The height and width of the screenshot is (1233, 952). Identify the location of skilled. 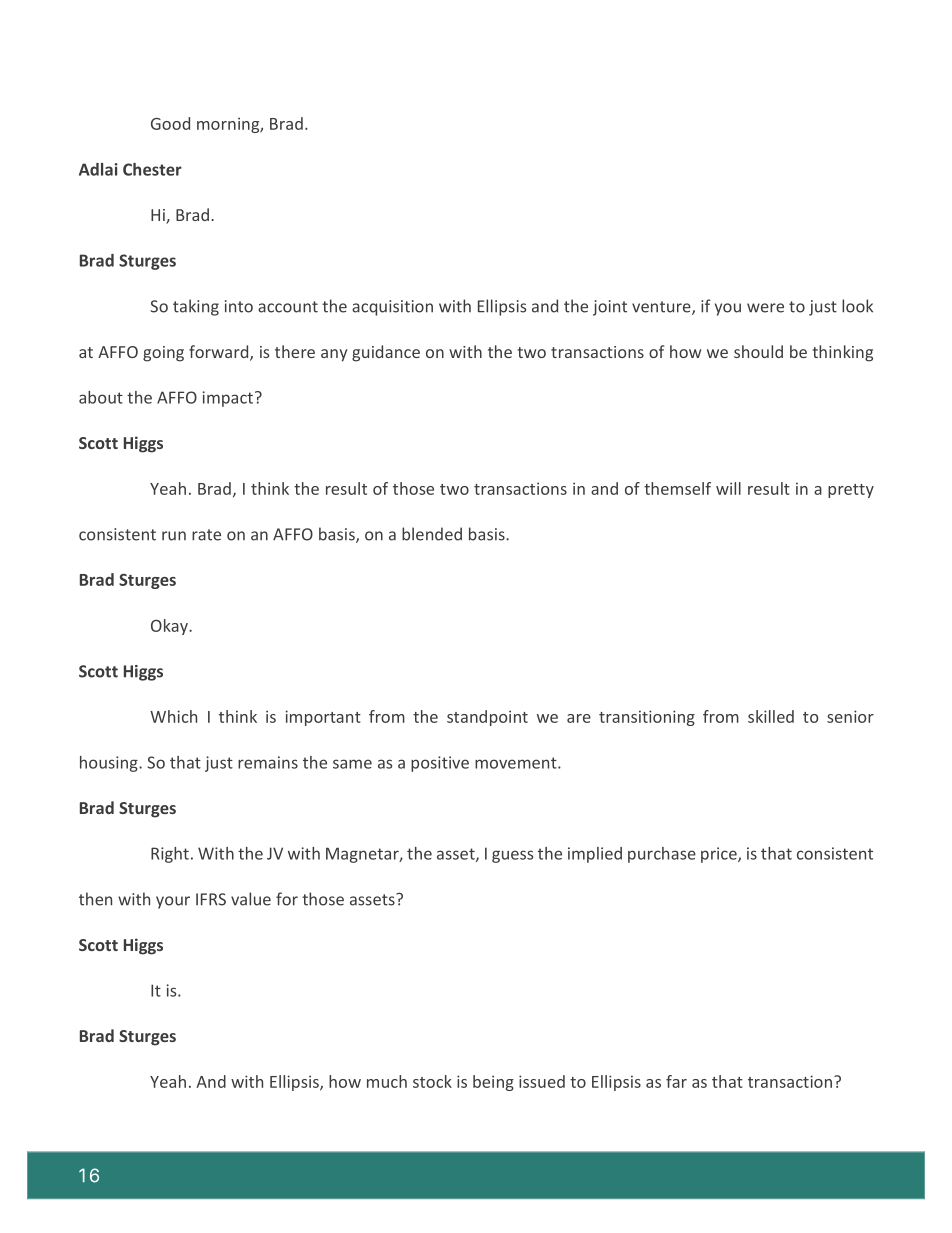
(771, 716).
